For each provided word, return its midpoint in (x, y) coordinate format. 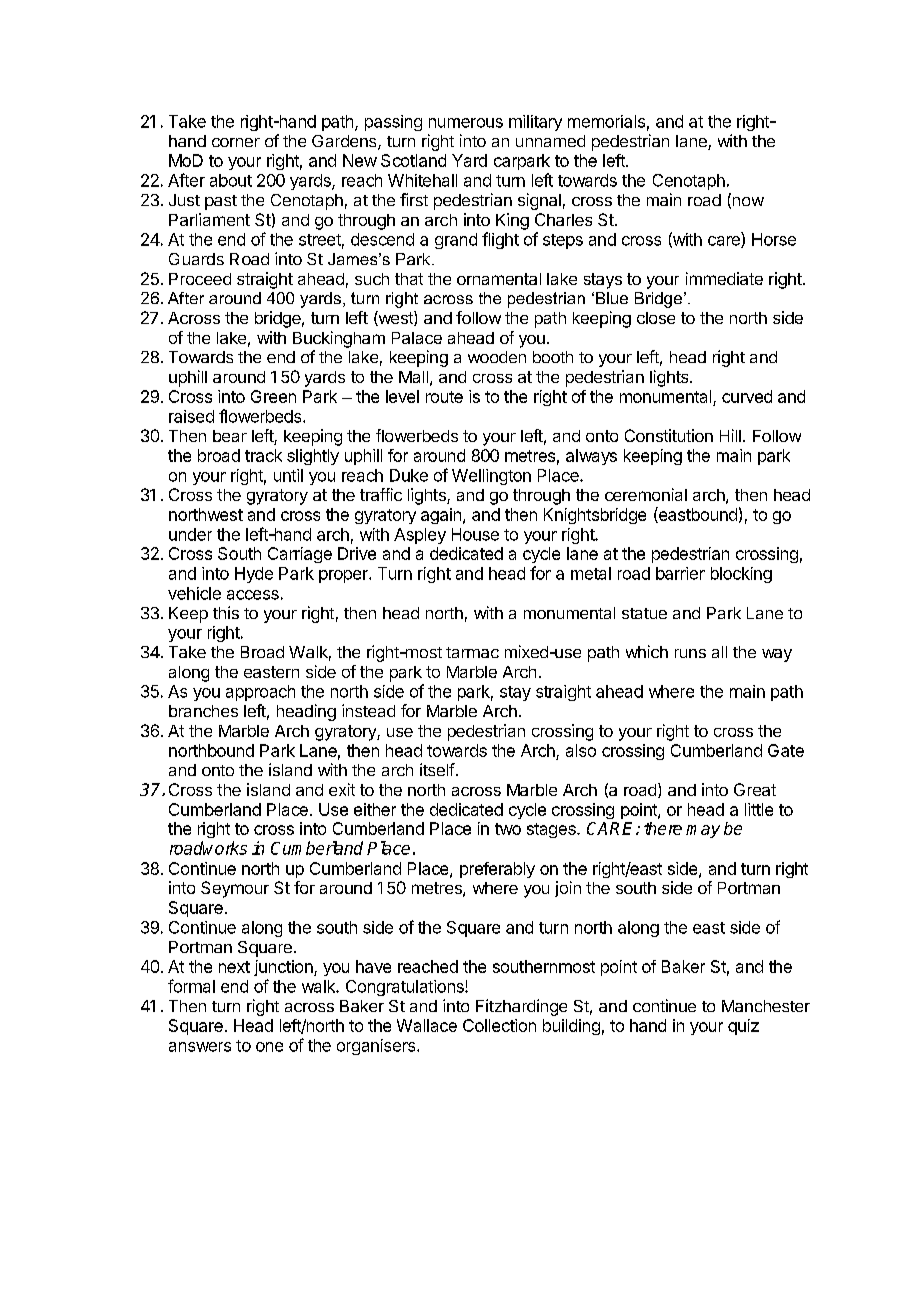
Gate (786, 750)
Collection (499, 1025)
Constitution (669, 435)
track (263, 455)
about (231, 180)
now (747, 203)
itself (437, 769)
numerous (466, 123)
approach (260, 693)
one (269, 1047)
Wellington (491, 477)
